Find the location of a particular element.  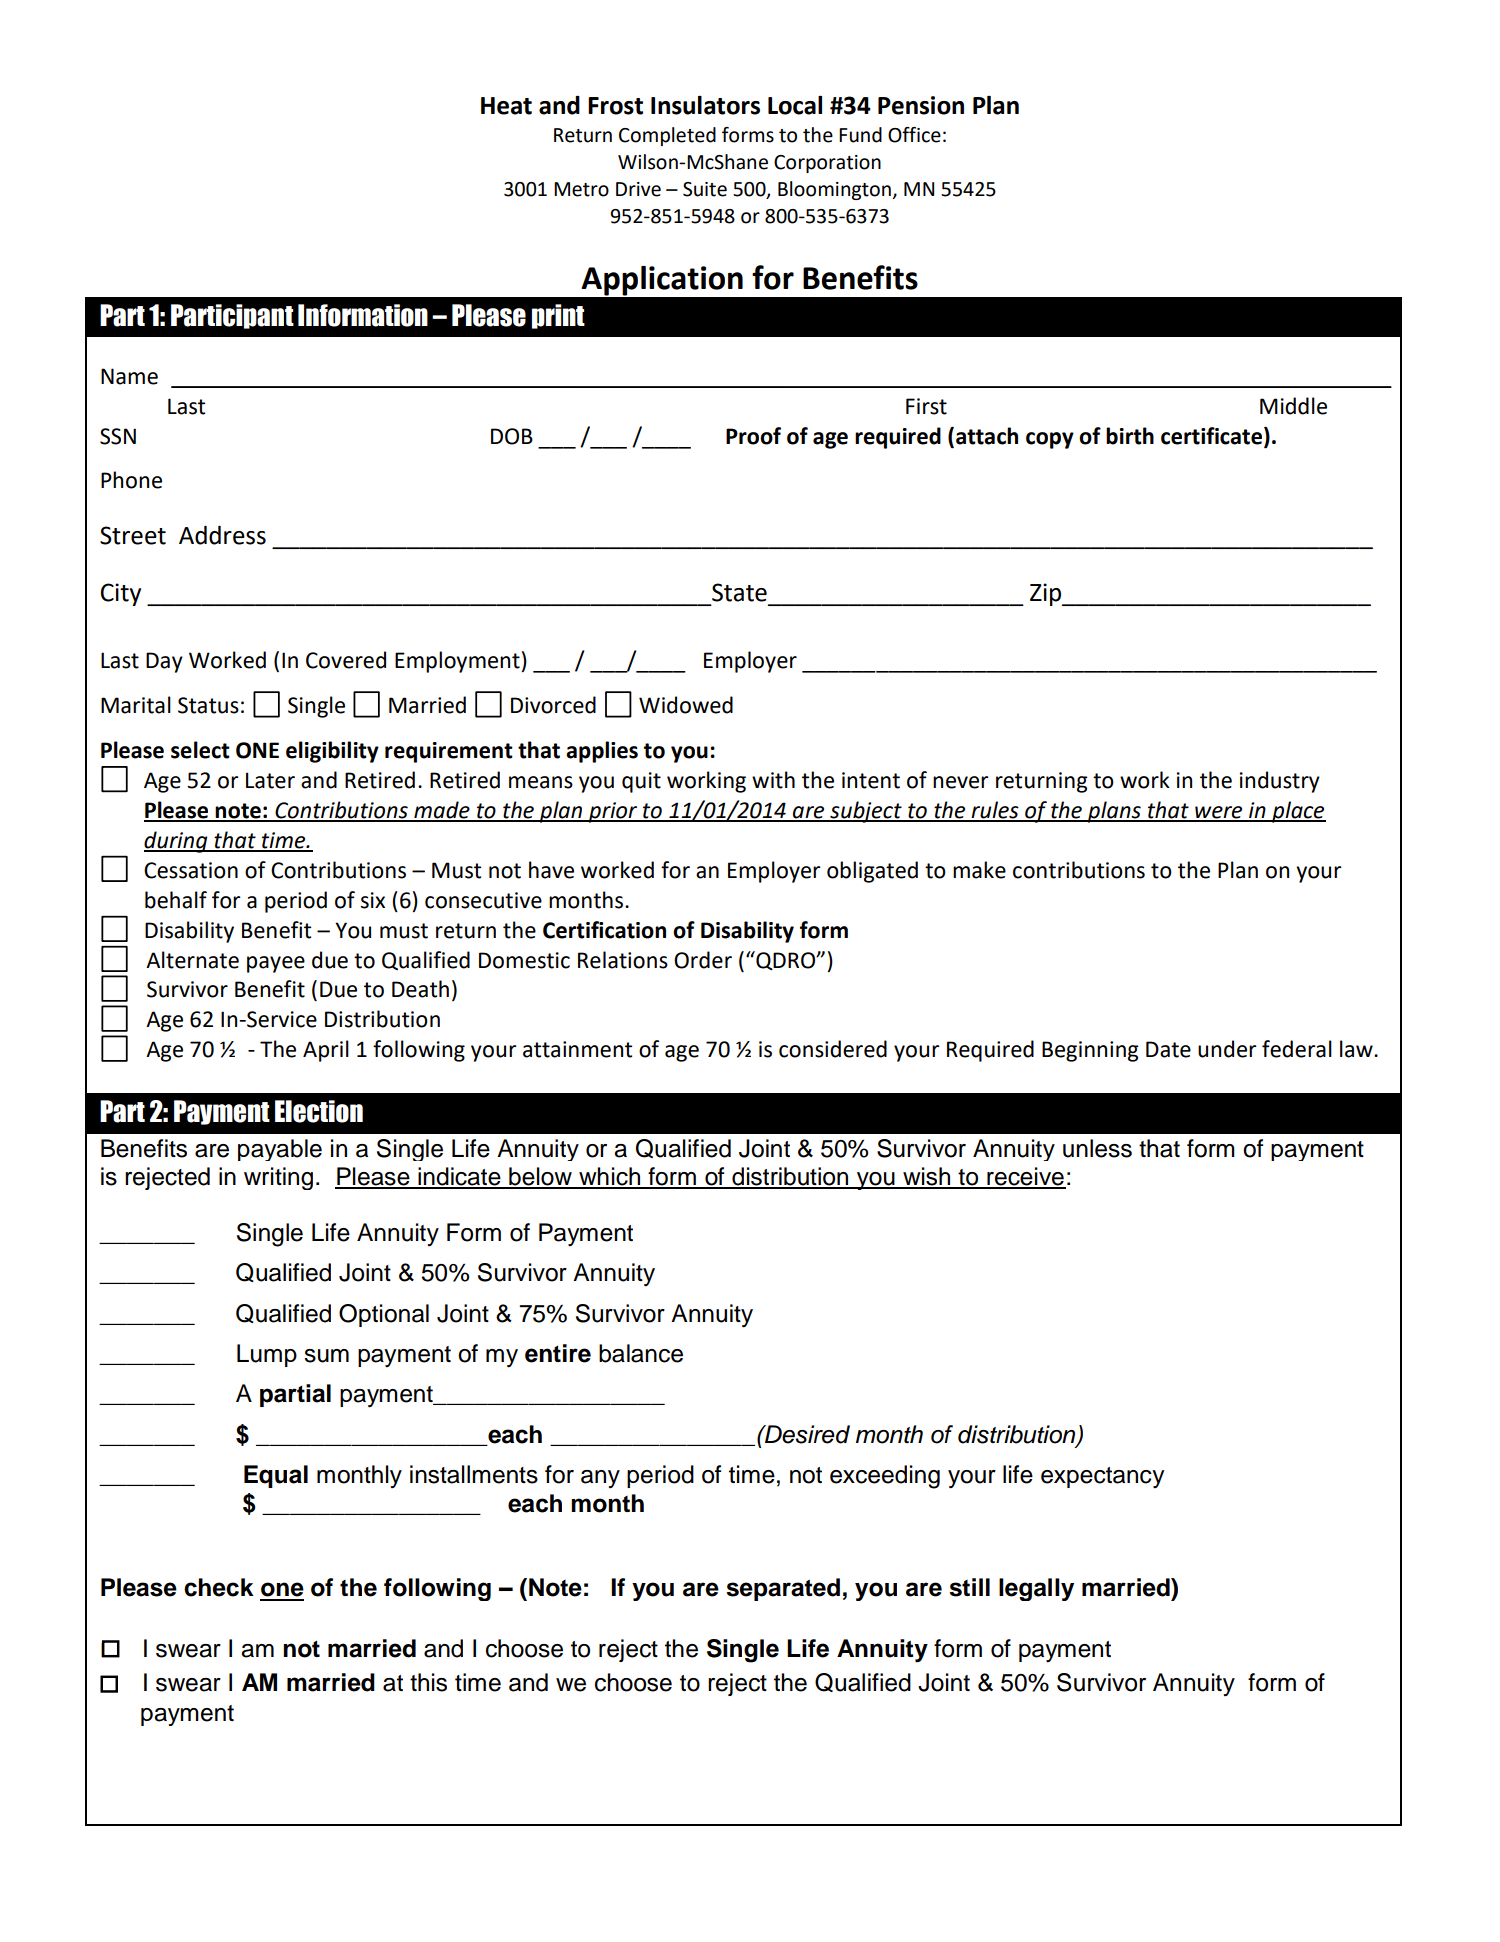

writing is located at coordinates (278, 1178).
